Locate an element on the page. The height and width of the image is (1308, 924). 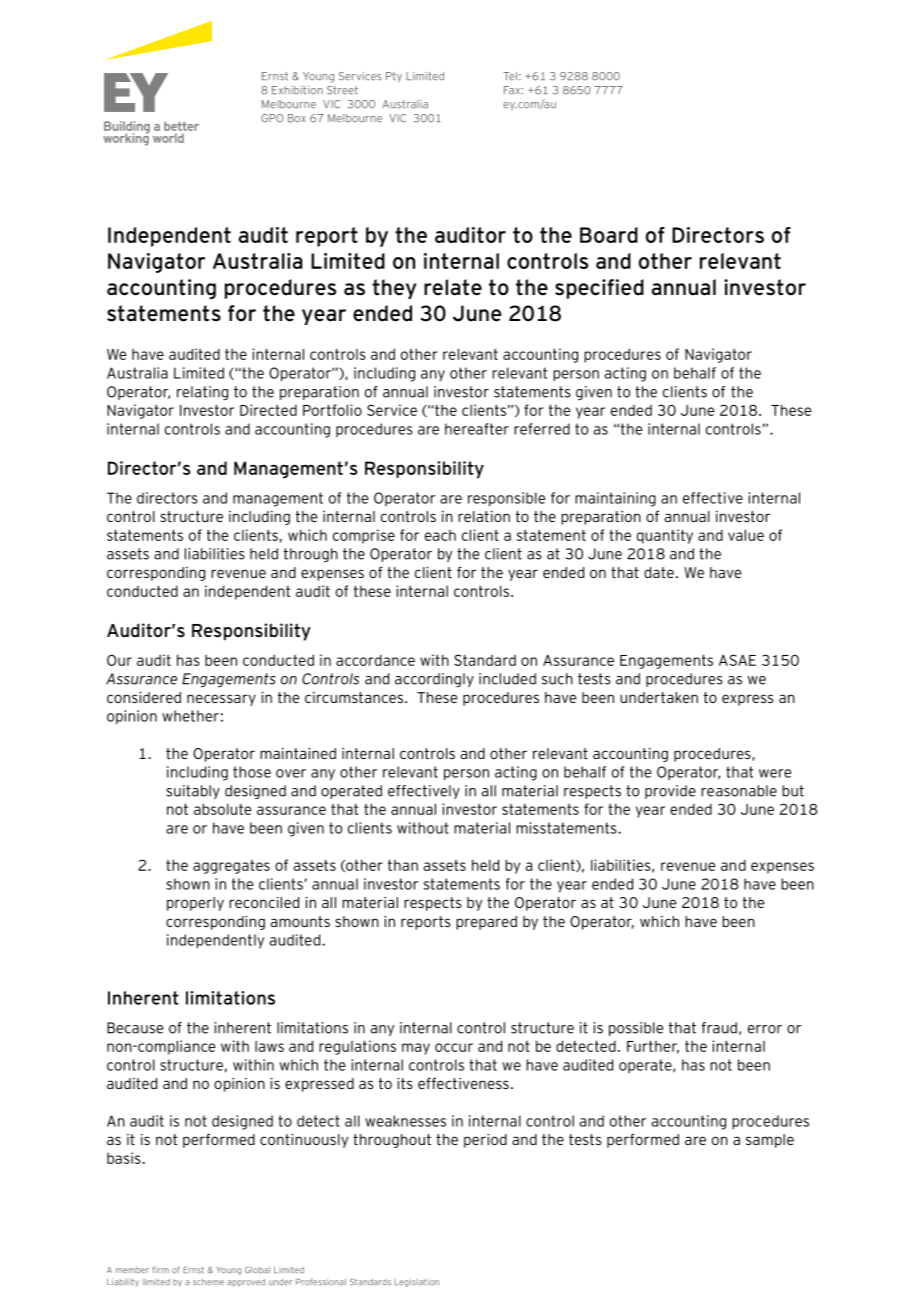
properly is located at coordinates (195, 904).
